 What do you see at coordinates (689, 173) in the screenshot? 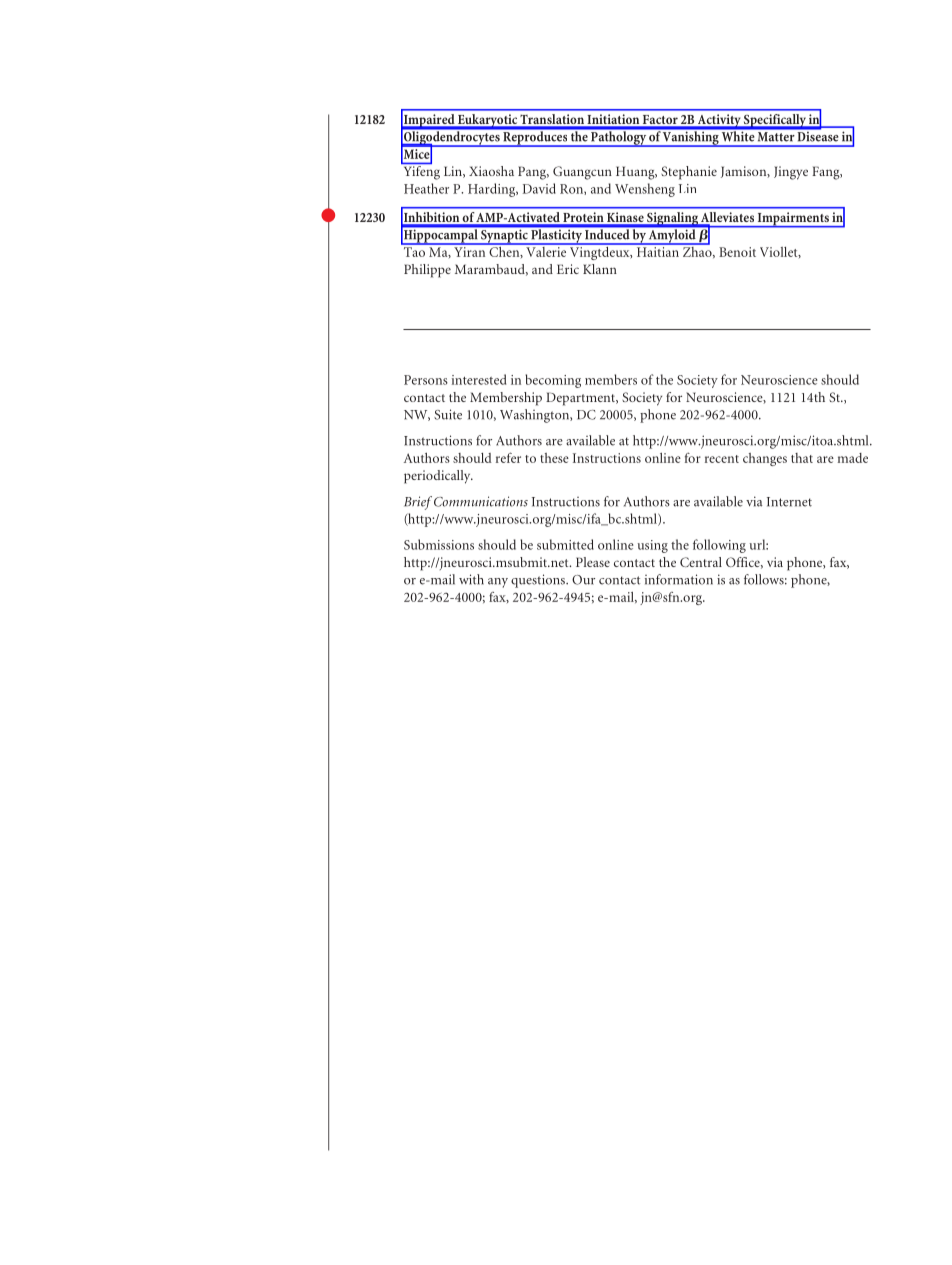
I see `Stephanie` at bounding box center [689, 173].
